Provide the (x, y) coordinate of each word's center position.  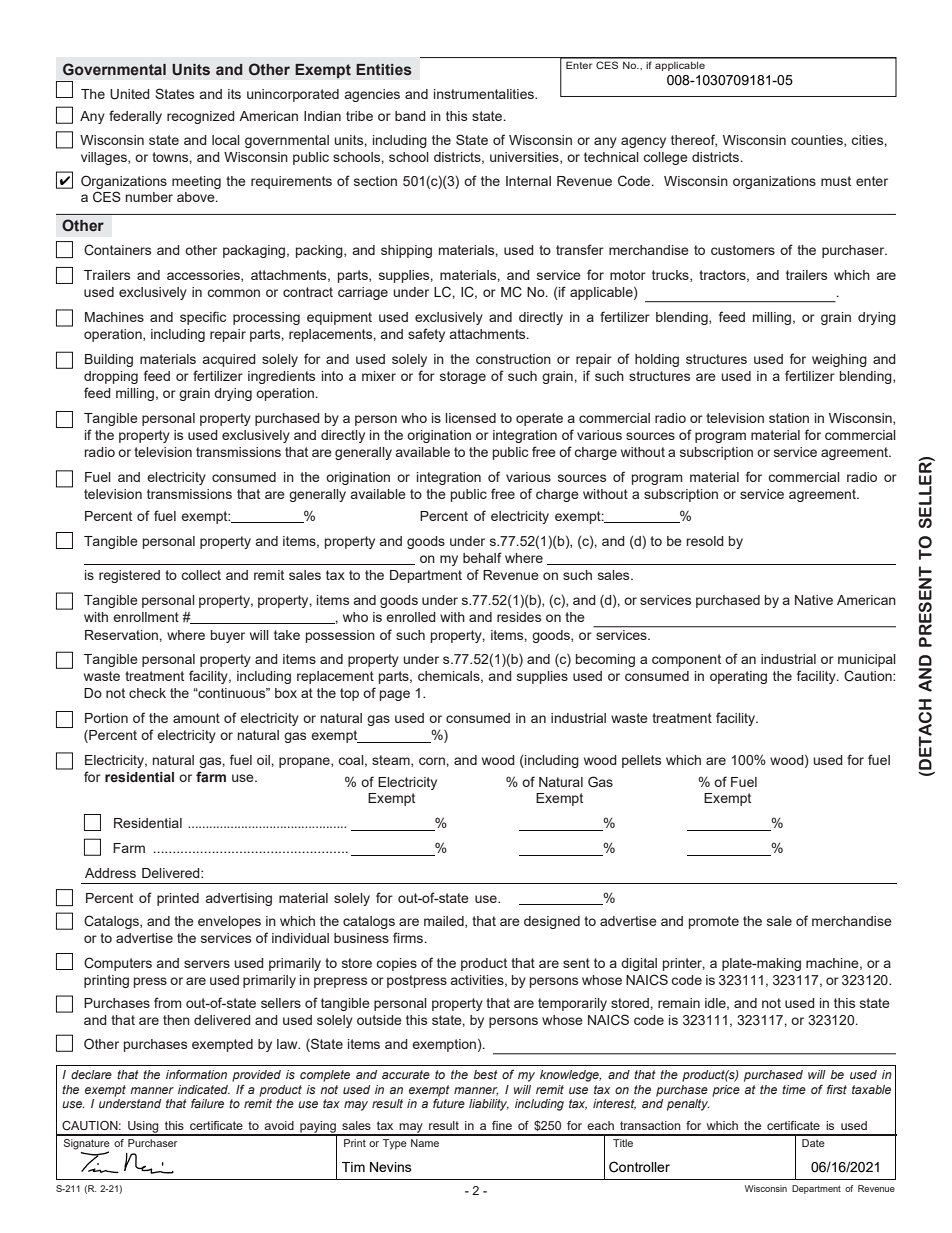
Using (143, 1128)
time (794, 1089)
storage (463, 377)
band (410, 116)
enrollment (146, 617)
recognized (201, 117)
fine (502, 1125)
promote (714, 922)
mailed (445, 922)
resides (519, 617)
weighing (839, 360)
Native (814, 600)
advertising (239, 899)
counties (818, 141)
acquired (229, 360)
